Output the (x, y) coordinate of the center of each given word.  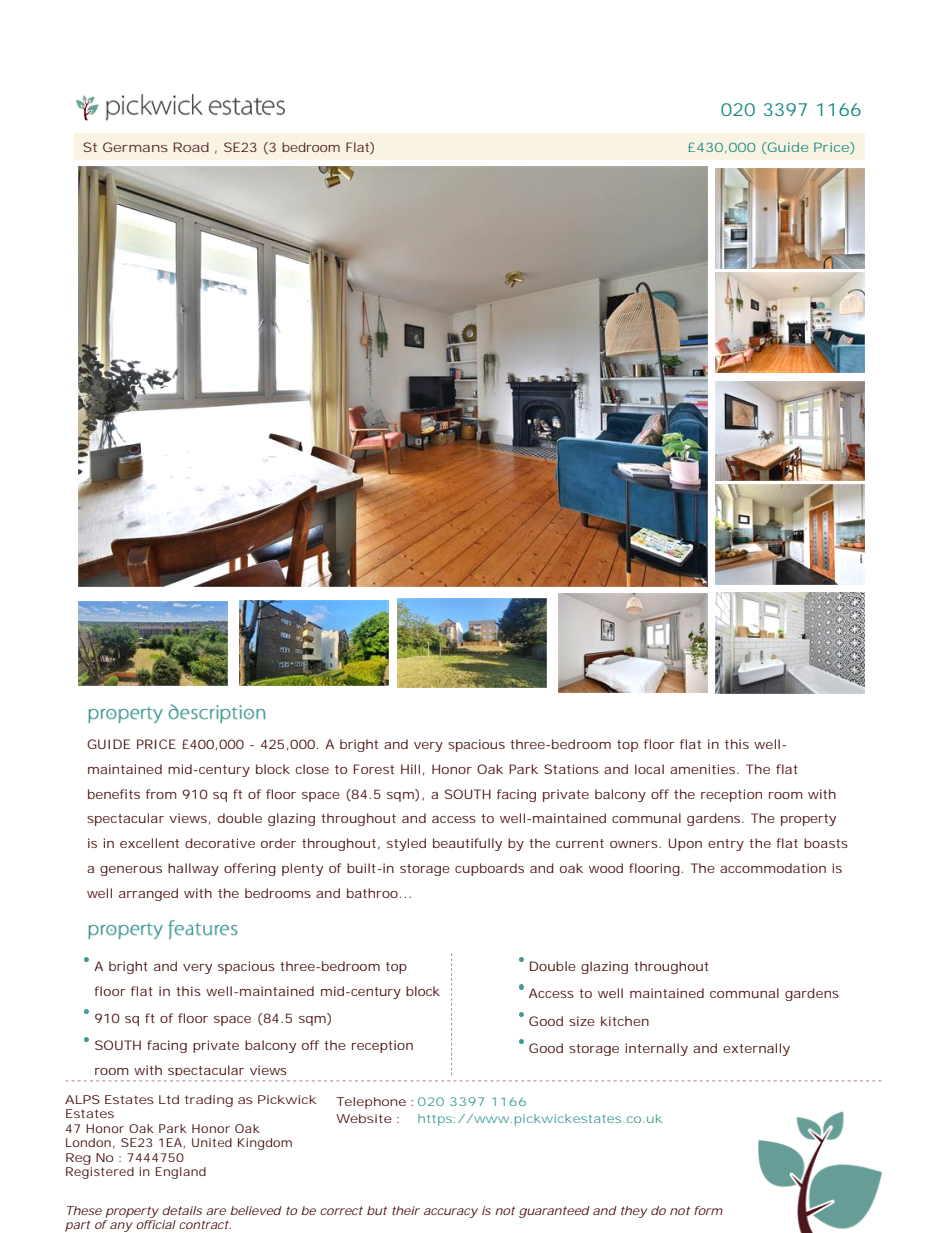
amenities (704, 769)
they (634, 1212)
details (182, 1210)
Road (191, 147)
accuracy (451, 1213)
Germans (135, 147)
